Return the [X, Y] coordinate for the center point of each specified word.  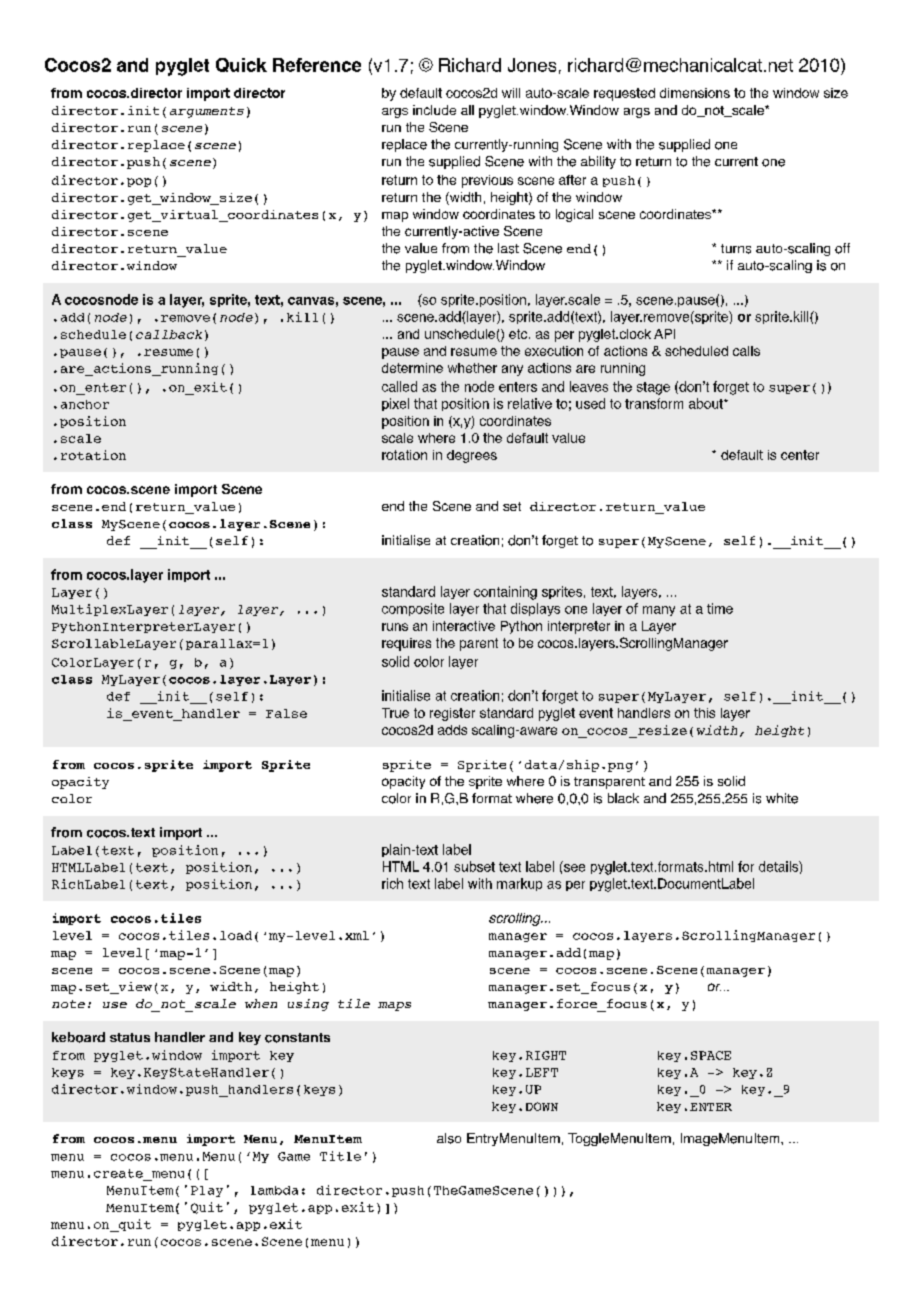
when [261, 1003]
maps [394, 1006]
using [308, 1005]
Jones [532, 65]
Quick [241, 65]
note [68, 1004]
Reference [317, 65]
